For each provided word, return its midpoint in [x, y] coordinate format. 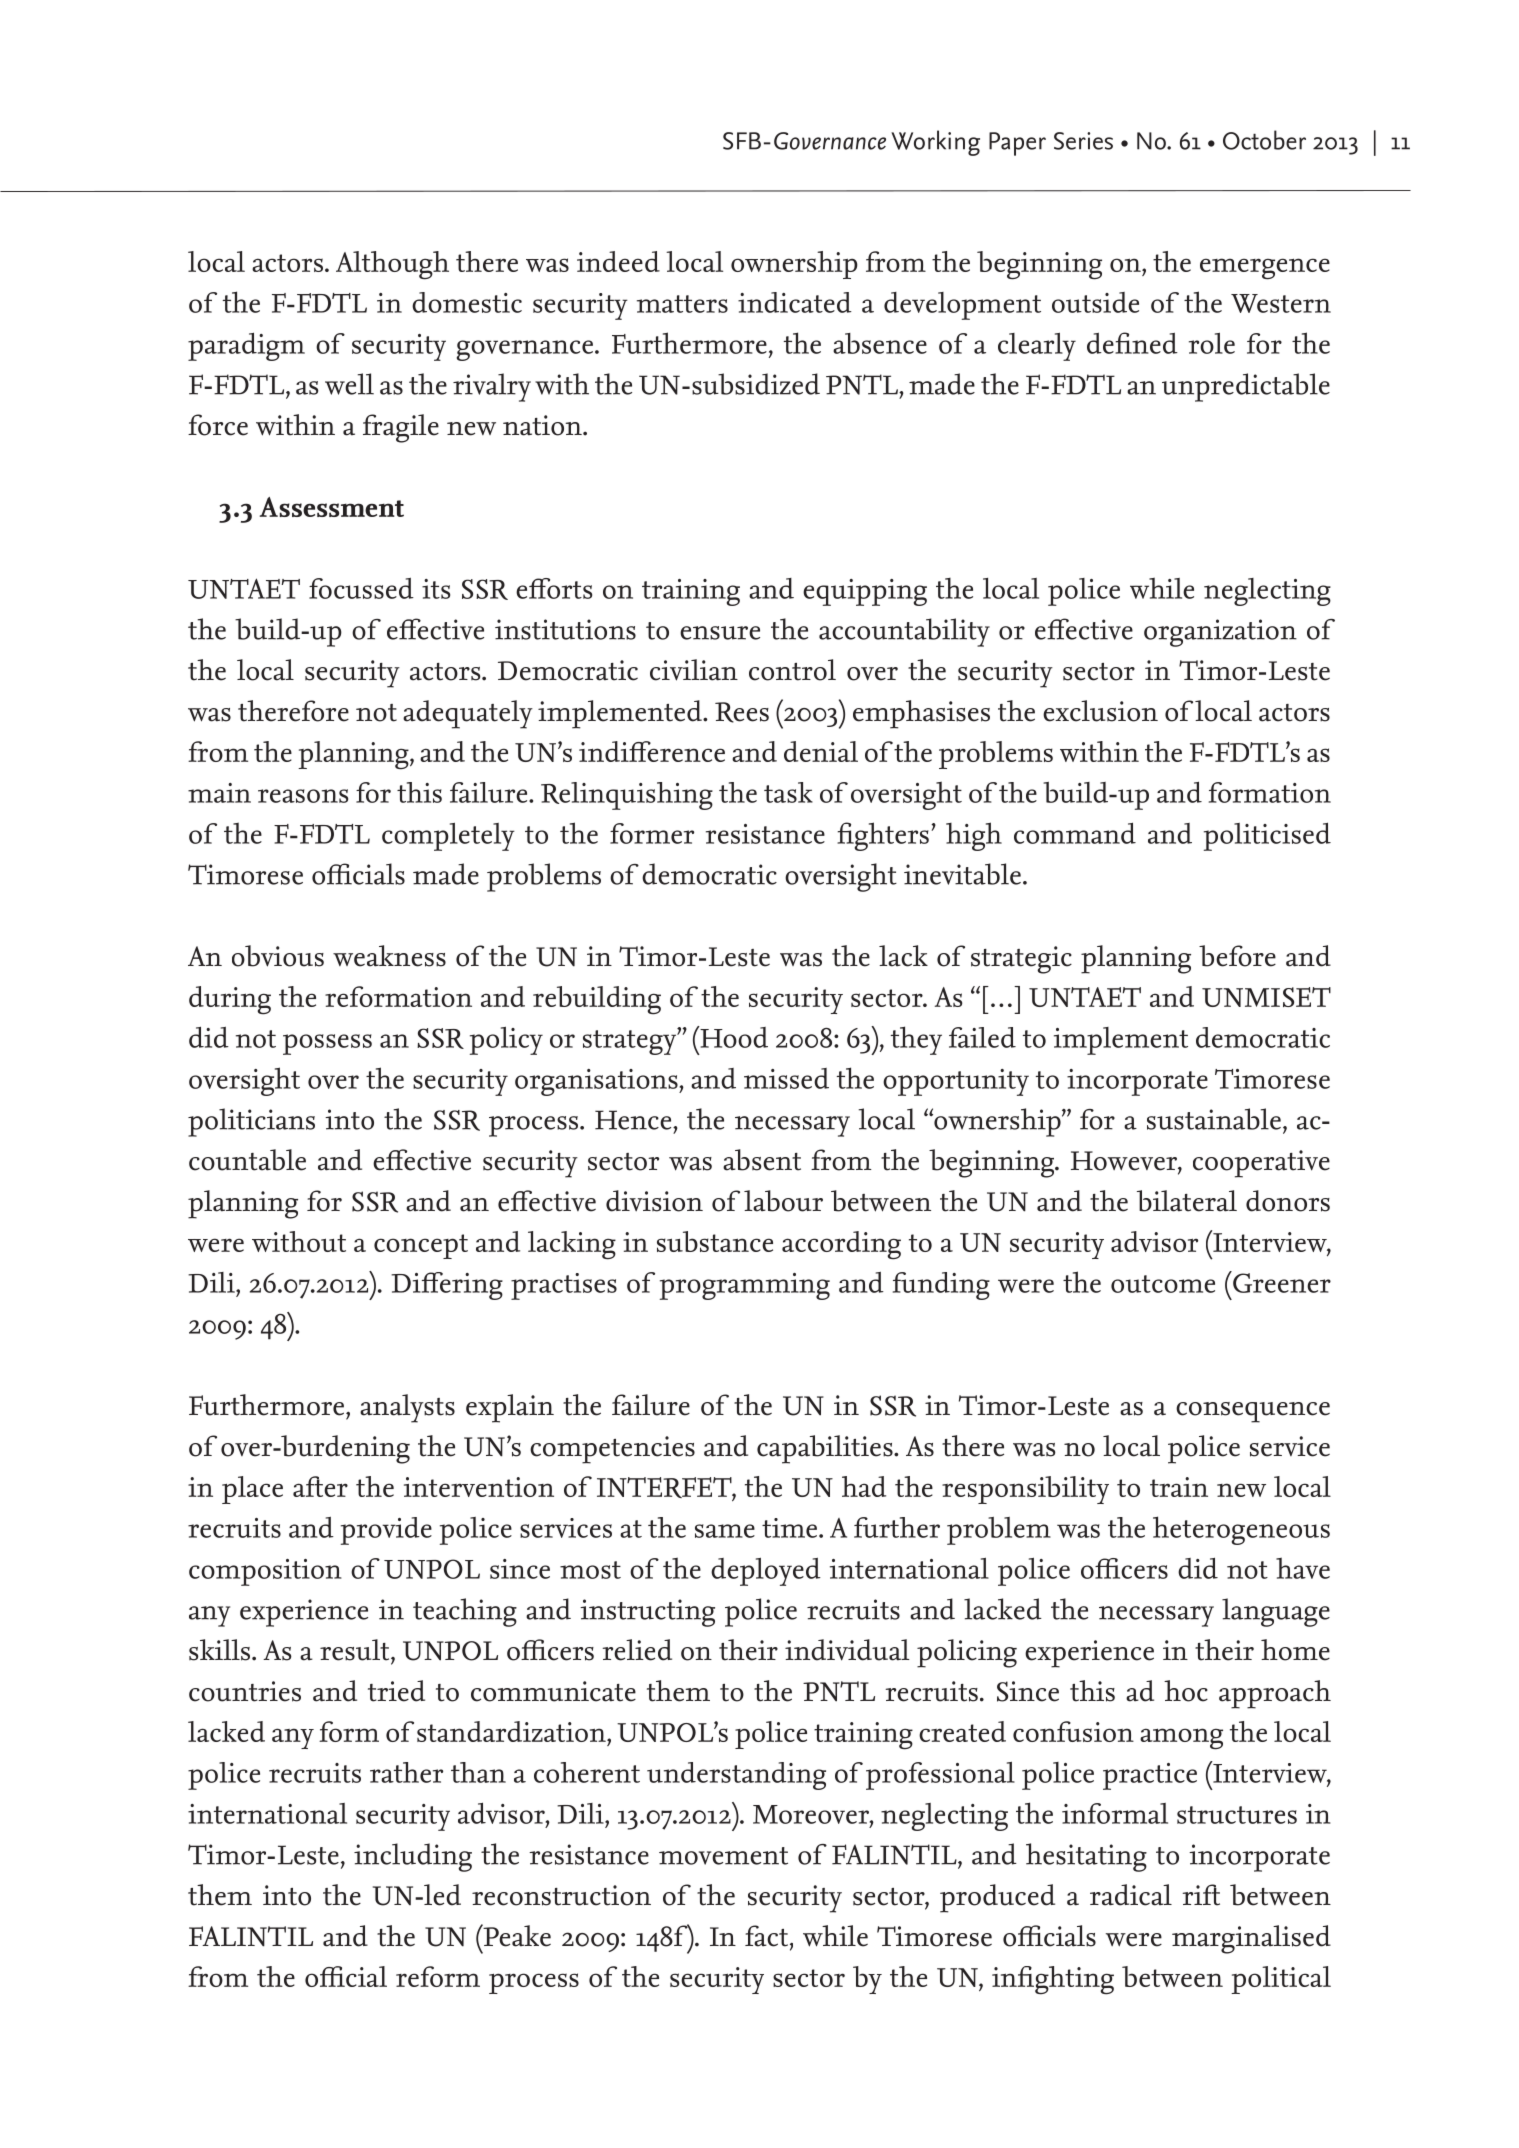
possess [327, 1044]
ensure [720, 633]
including [413, 1857]
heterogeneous [1241, 1530]
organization [1220, 633]
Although [392, 265]
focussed [361, 588]
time [791, 1528]
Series [1083, 141]
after [320, 1486]
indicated [795, 302]
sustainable [1214, 1119]
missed [786, 1078]
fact [768, 1937]
